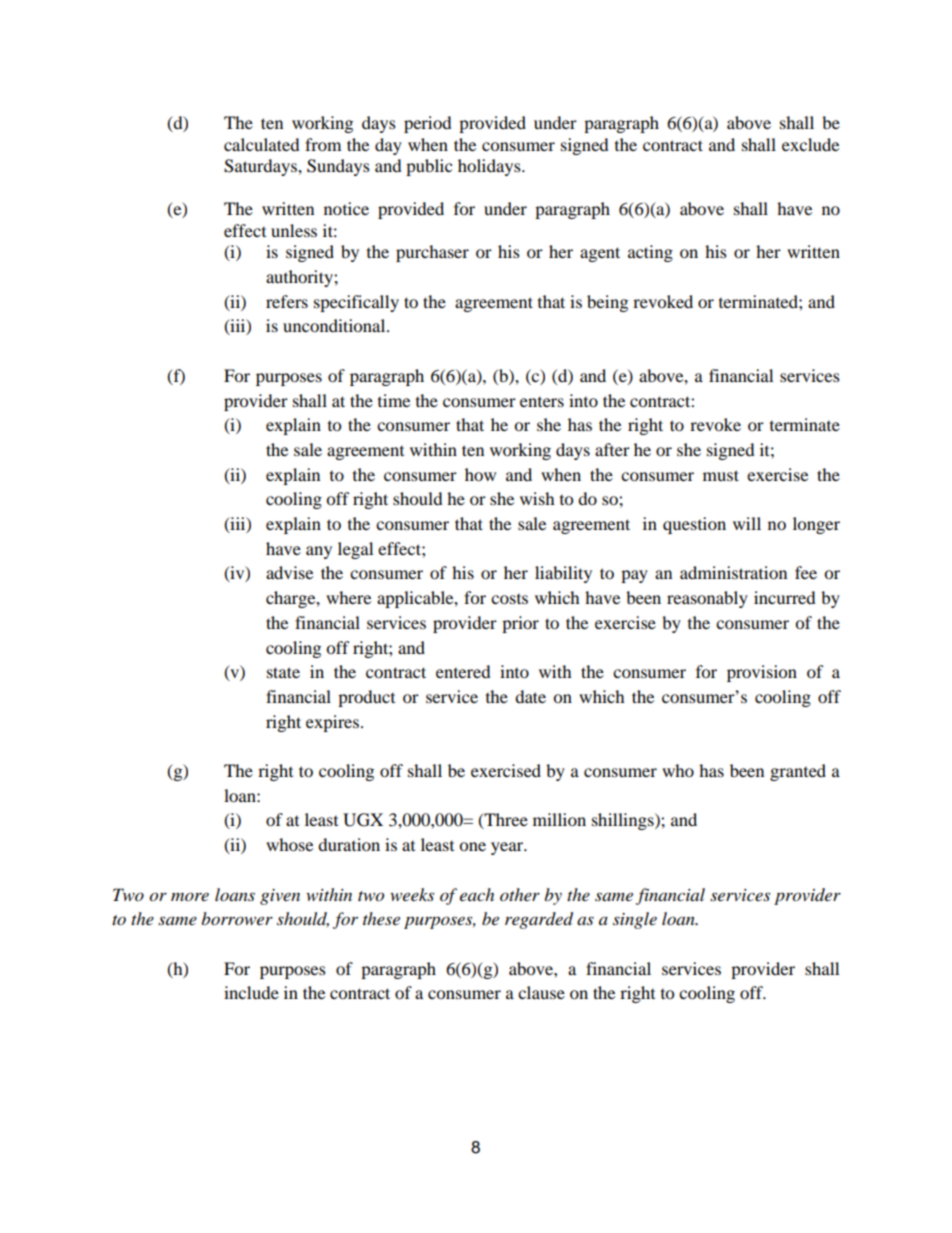 The image size is (952, 1233). What do you see at coordinates (607, 303) in the document?
I see `being` at bounding box center [607, 303].
